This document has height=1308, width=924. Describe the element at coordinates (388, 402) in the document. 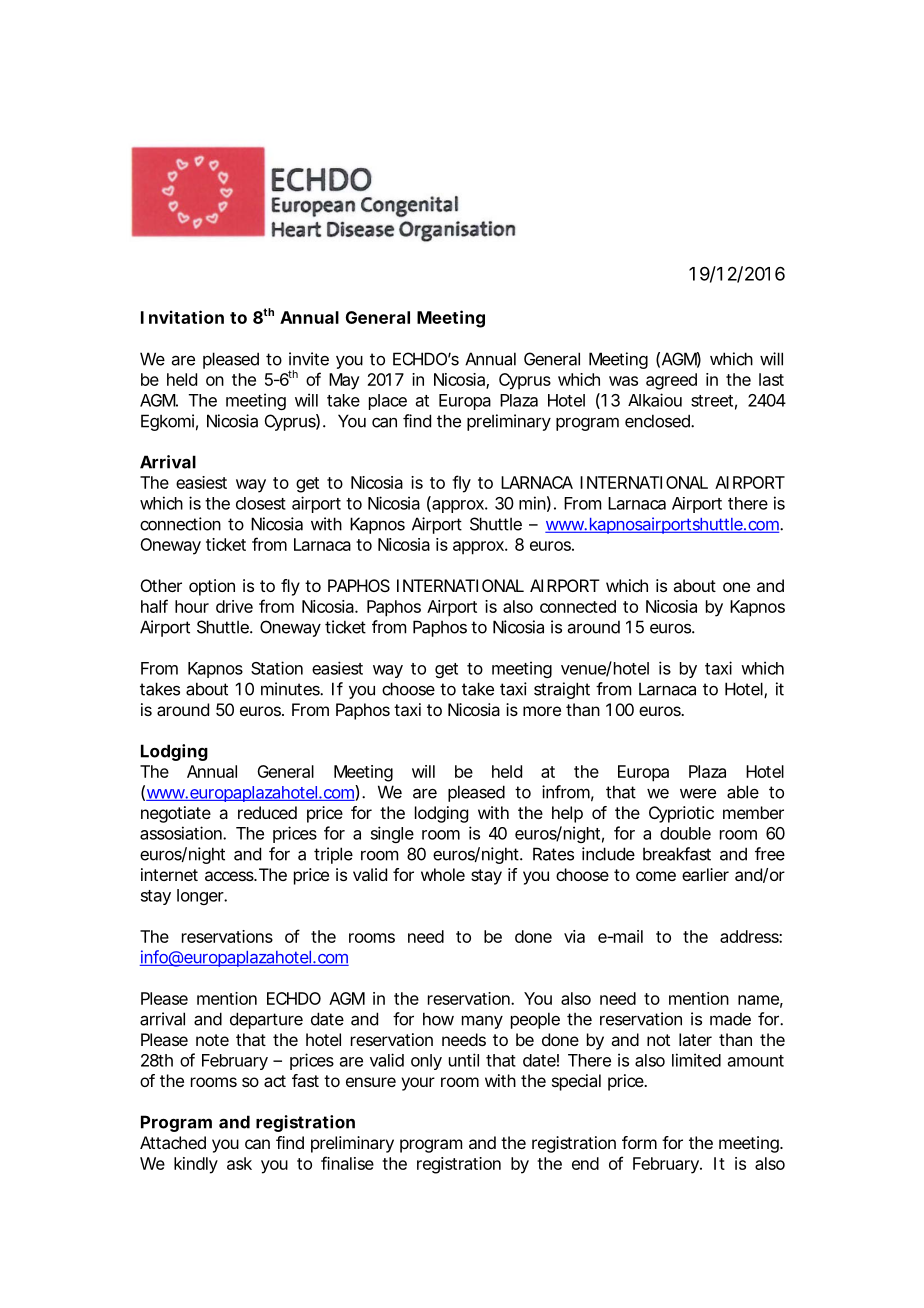

I see `place` at that location.
